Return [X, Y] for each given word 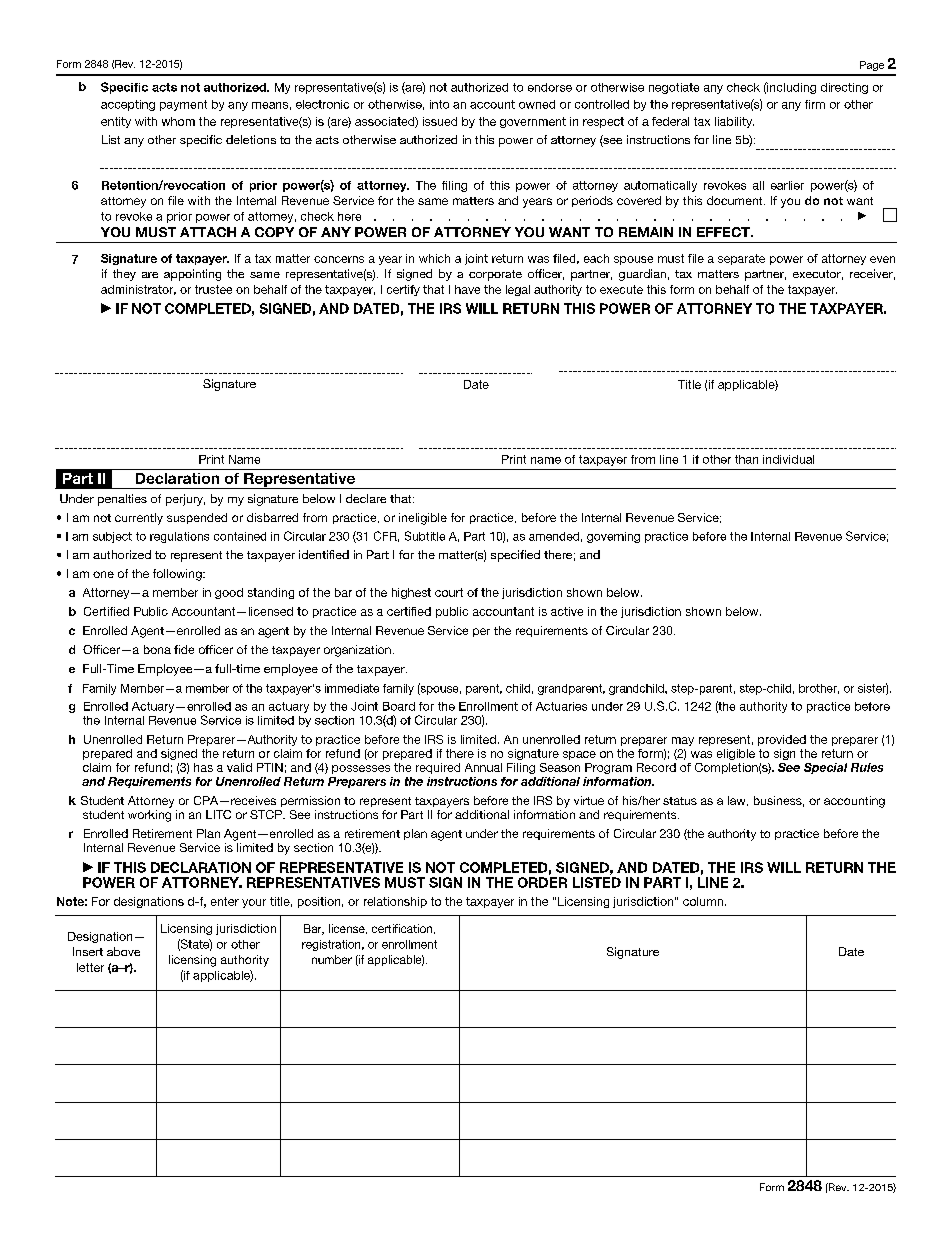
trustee [213, 289]
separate [741, 259]
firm [815, 104]
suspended [197, 518]
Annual [483, 767]
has [203, 767]
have [467, 289]
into [439, 104]
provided [782, 740]
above [123, 951]
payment [183, 105]
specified [515, 556]
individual [788, 459]
